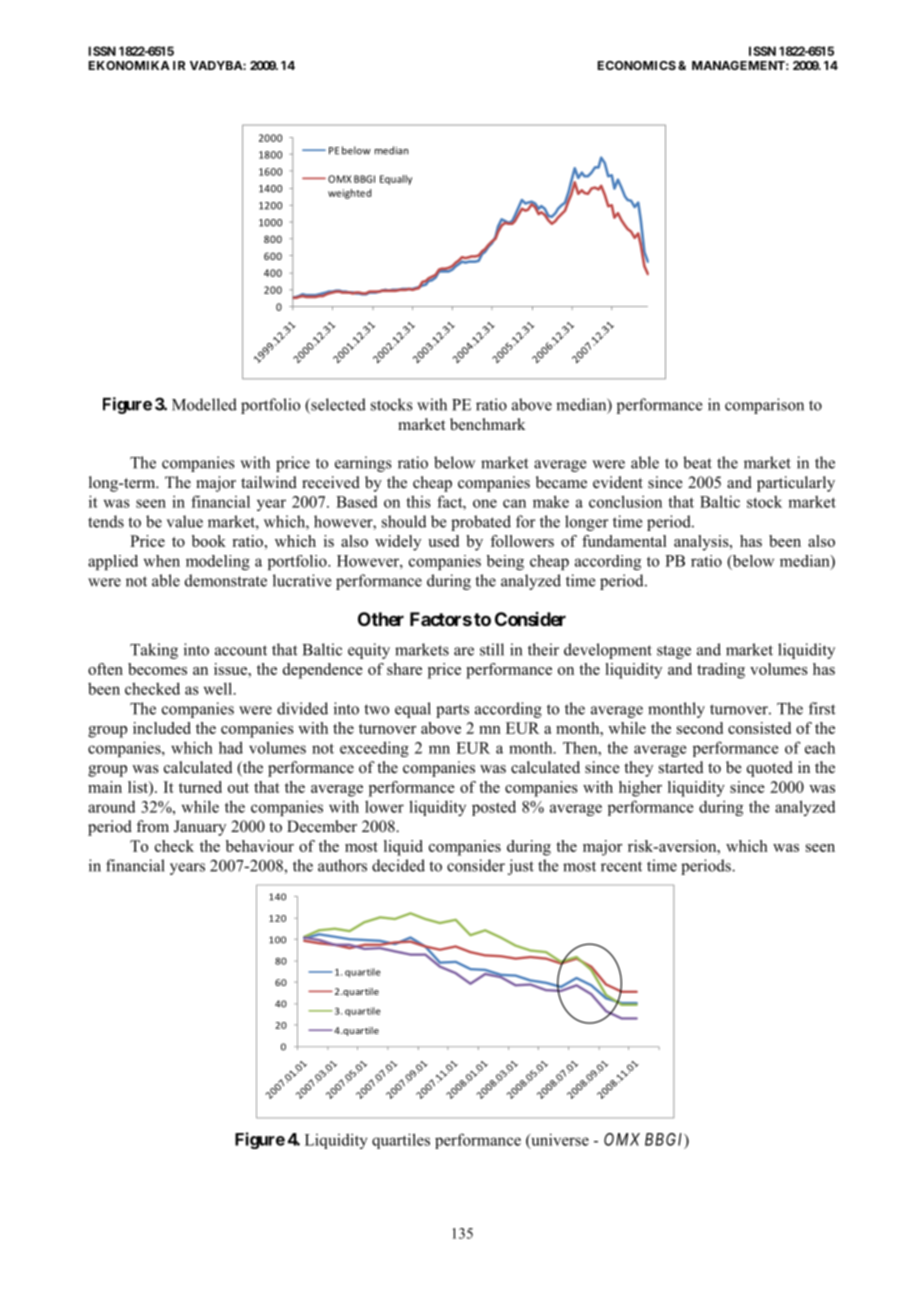 The height and width of the image is (1308, 924). What do you see at coordinates (764, 406) in the image?
I see `comparison` at bounding box center [764, 406].
